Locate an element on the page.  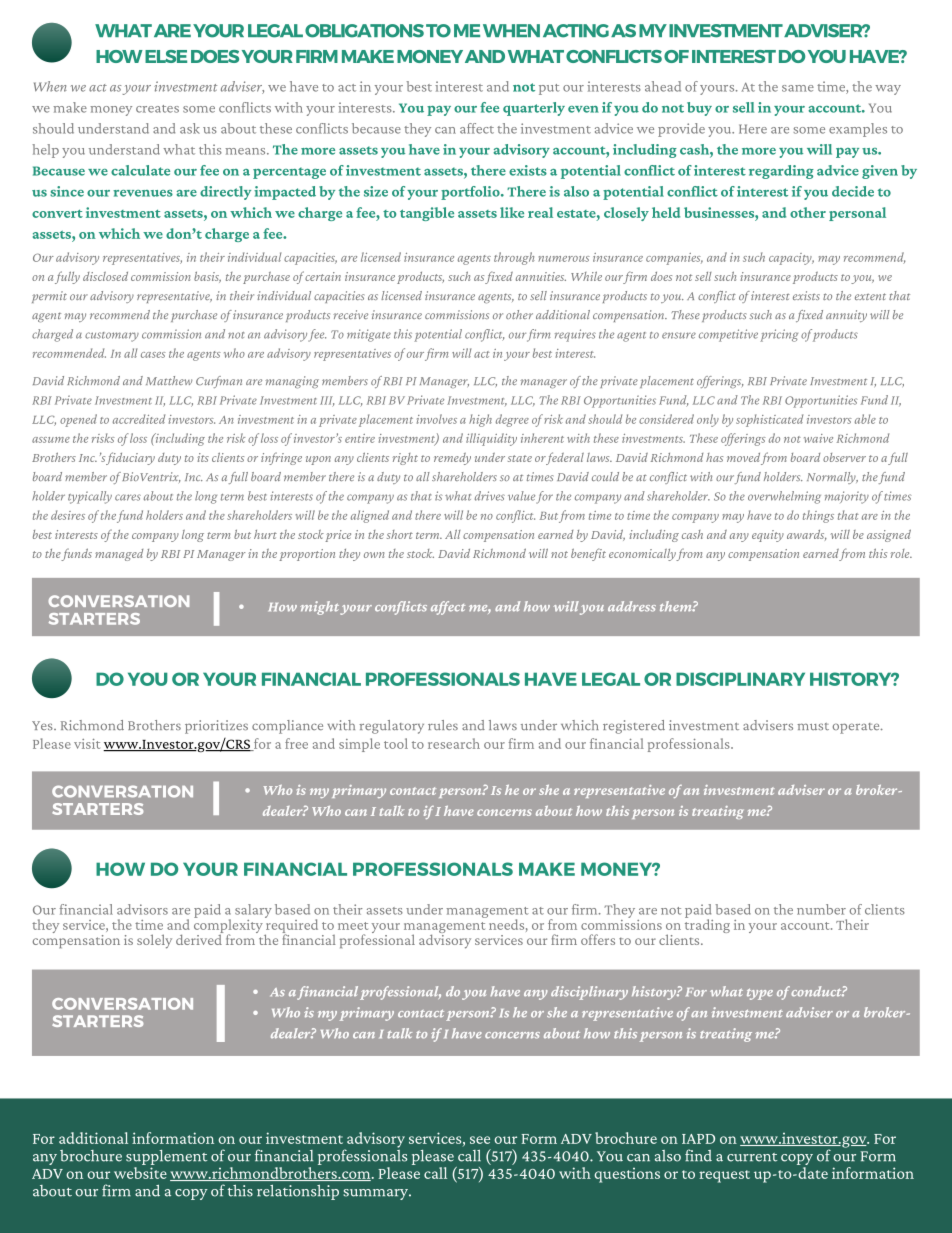
website is located at coordinates (140, 1173).
